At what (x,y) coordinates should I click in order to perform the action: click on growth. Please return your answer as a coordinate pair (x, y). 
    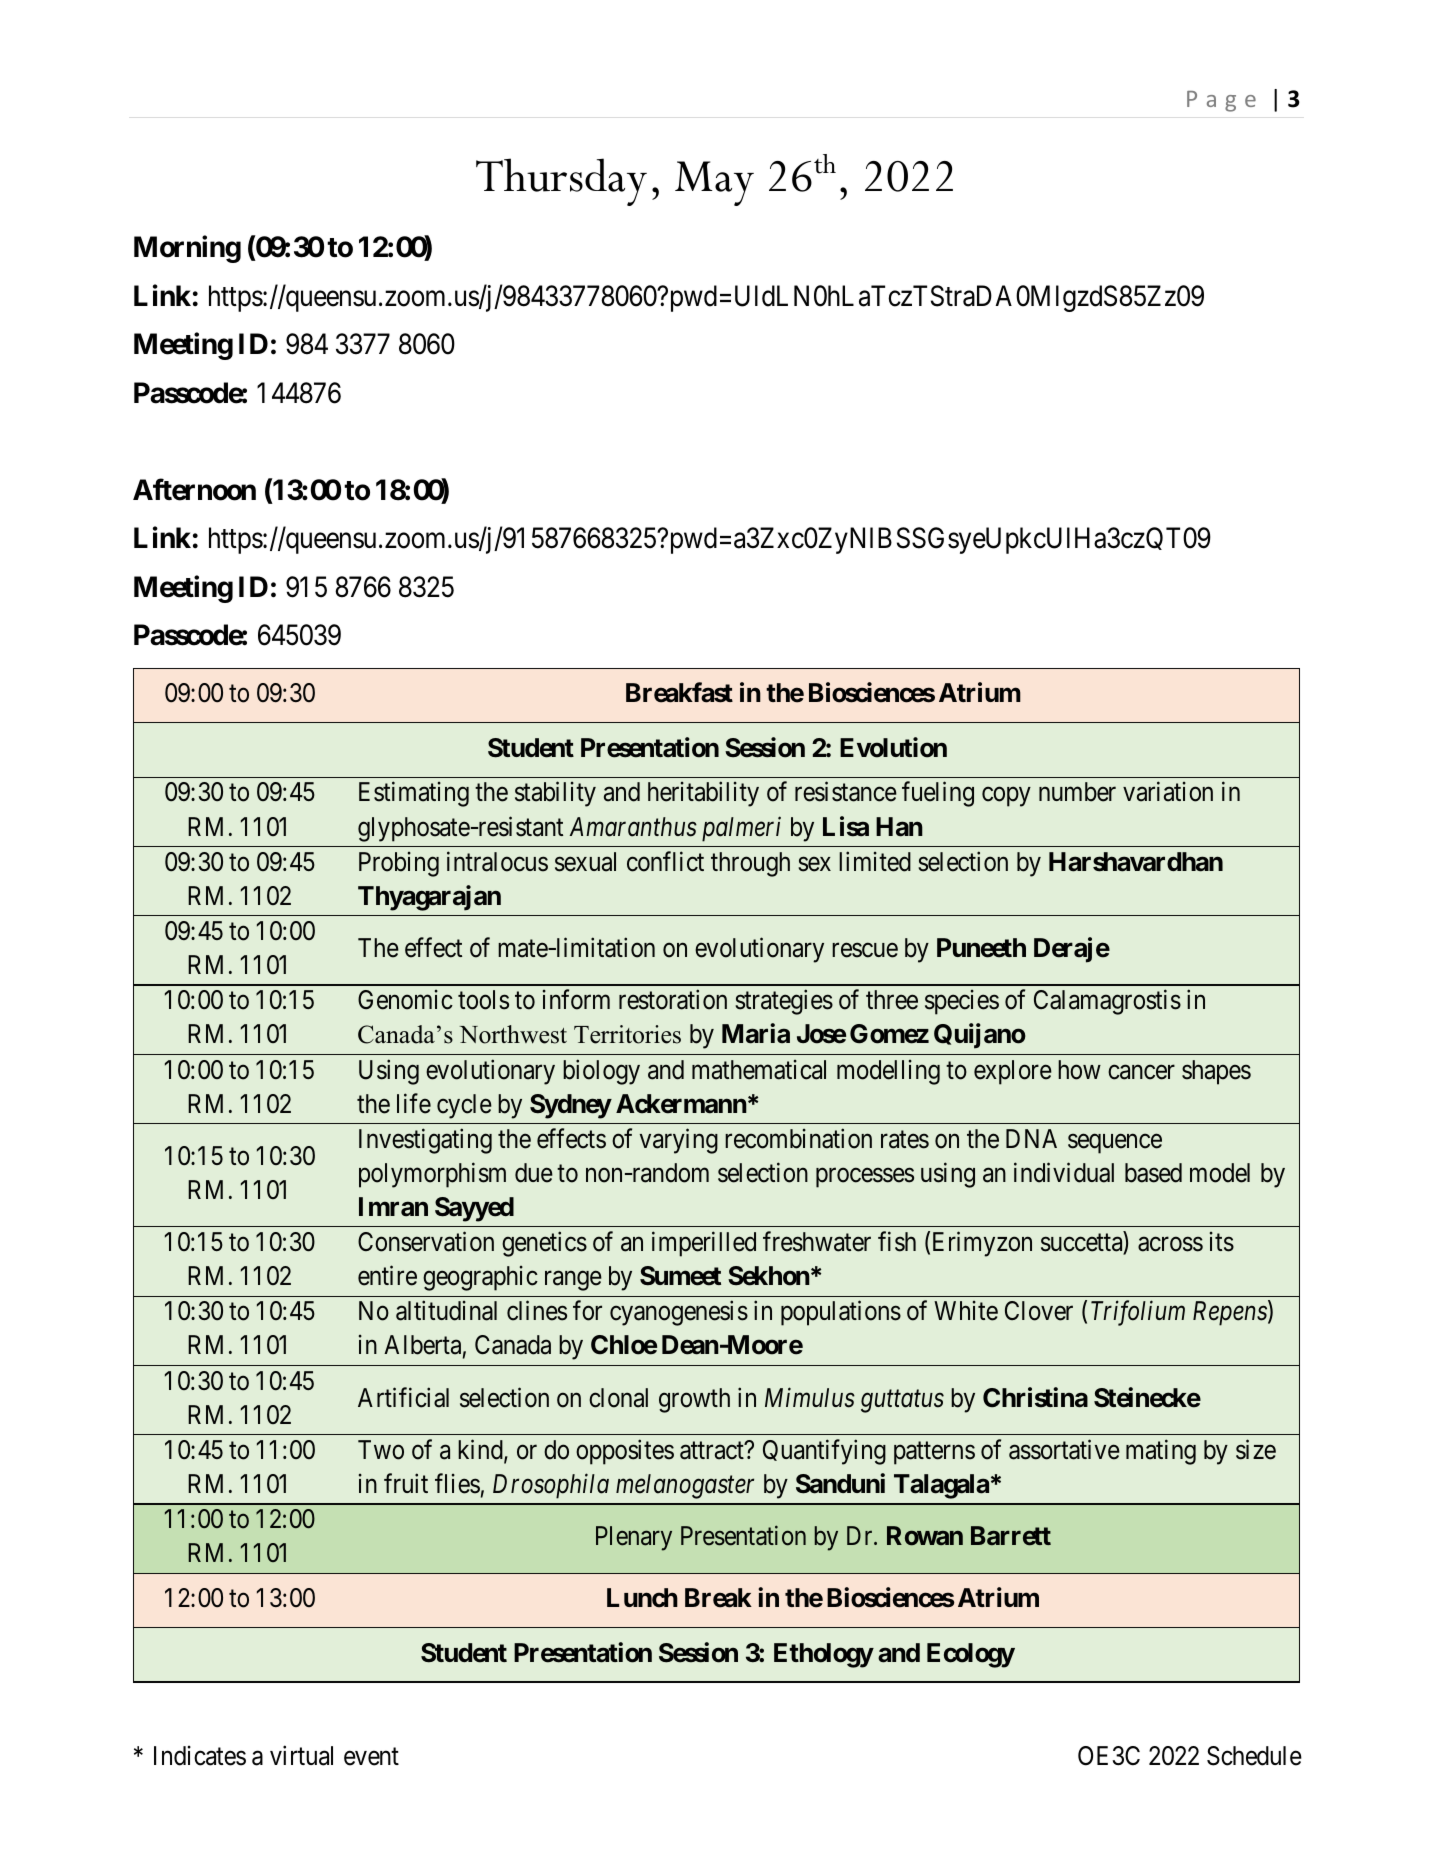
    Looking at the image, I should click on (694, 1400).
